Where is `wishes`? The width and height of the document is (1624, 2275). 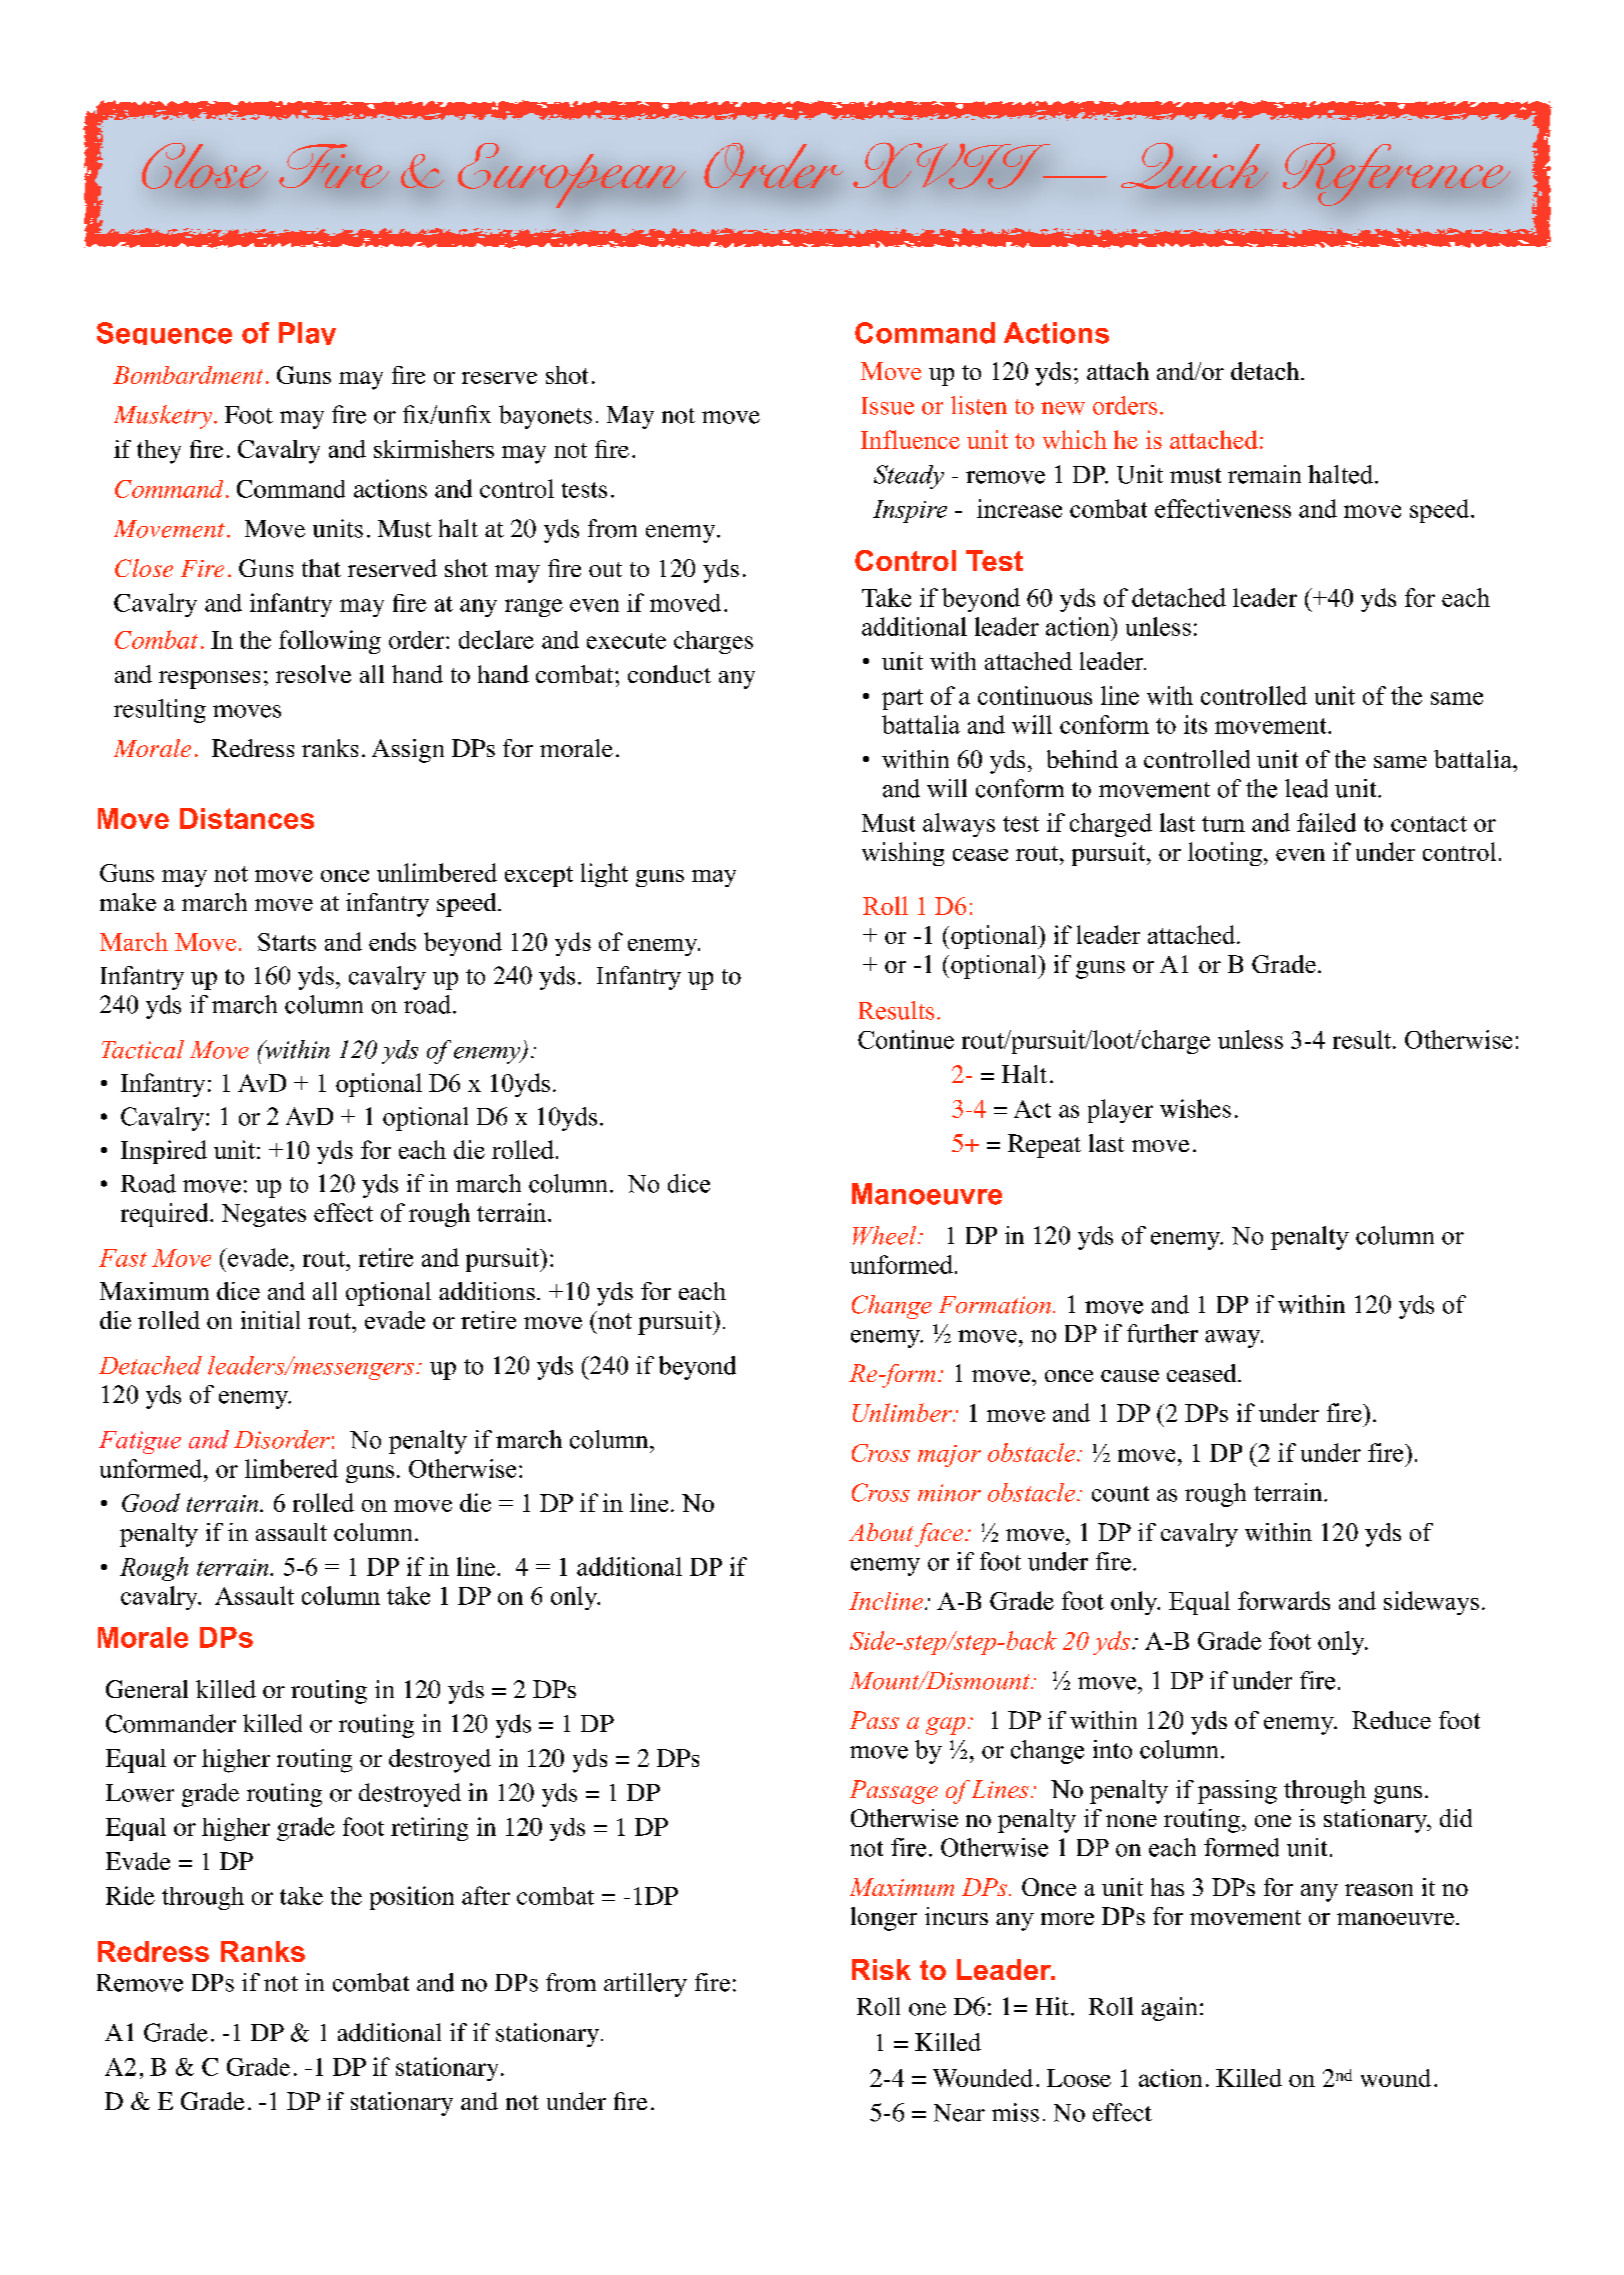 wishes is located at coordinates (1195, 1108).
